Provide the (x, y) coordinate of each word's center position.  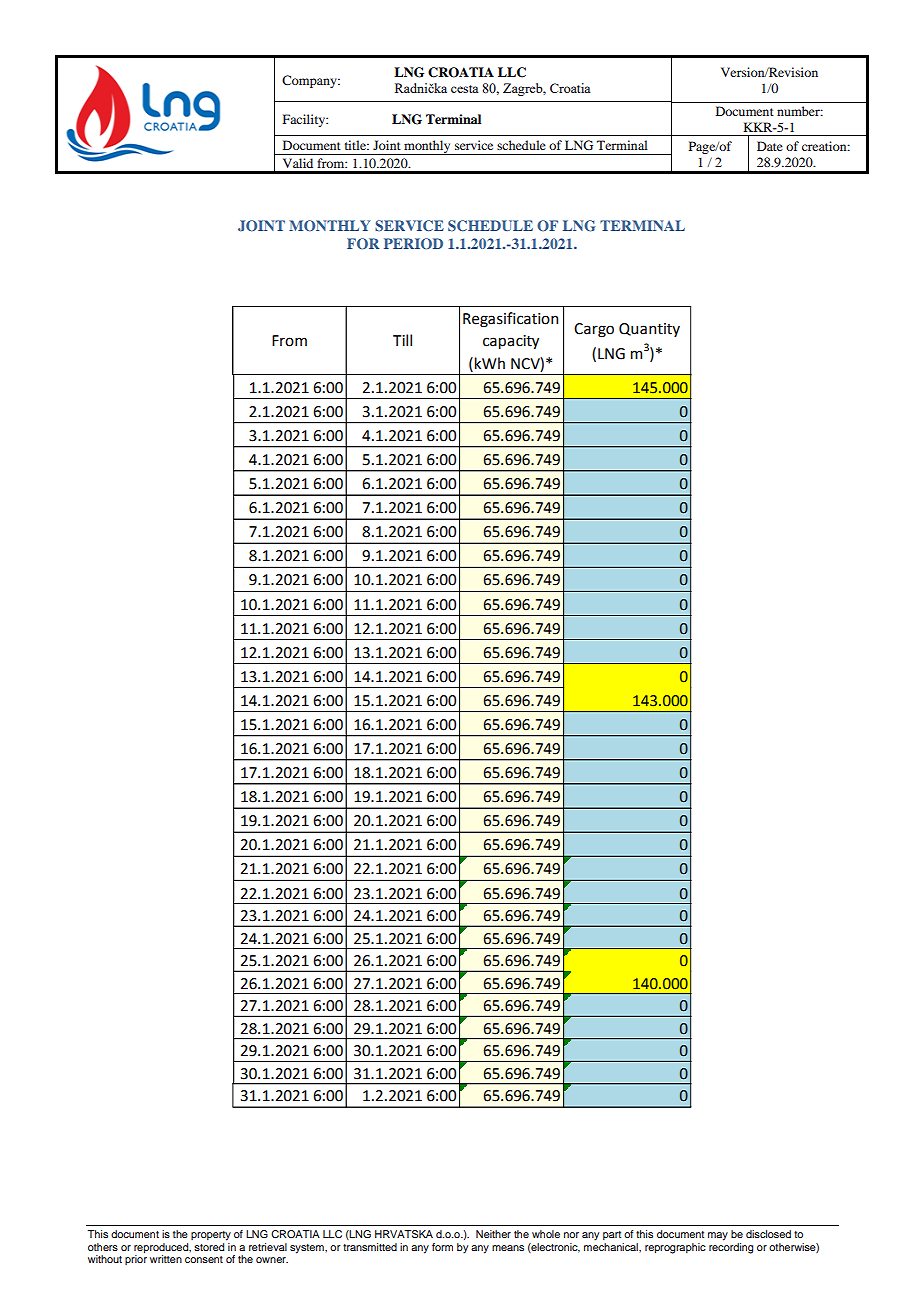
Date (770, 146)
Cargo (594, 330)
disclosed (768, 1234)
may (718, 1236)
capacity (511, 342)
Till (402, 340)
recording (731, 1247)
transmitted (370, 1247)
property (211, 1236)
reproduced (162, 1248)
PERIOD (413, 243)
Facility (305, 120)
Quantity (649, 330)
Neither (493, 1234)
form (442, 1247)
